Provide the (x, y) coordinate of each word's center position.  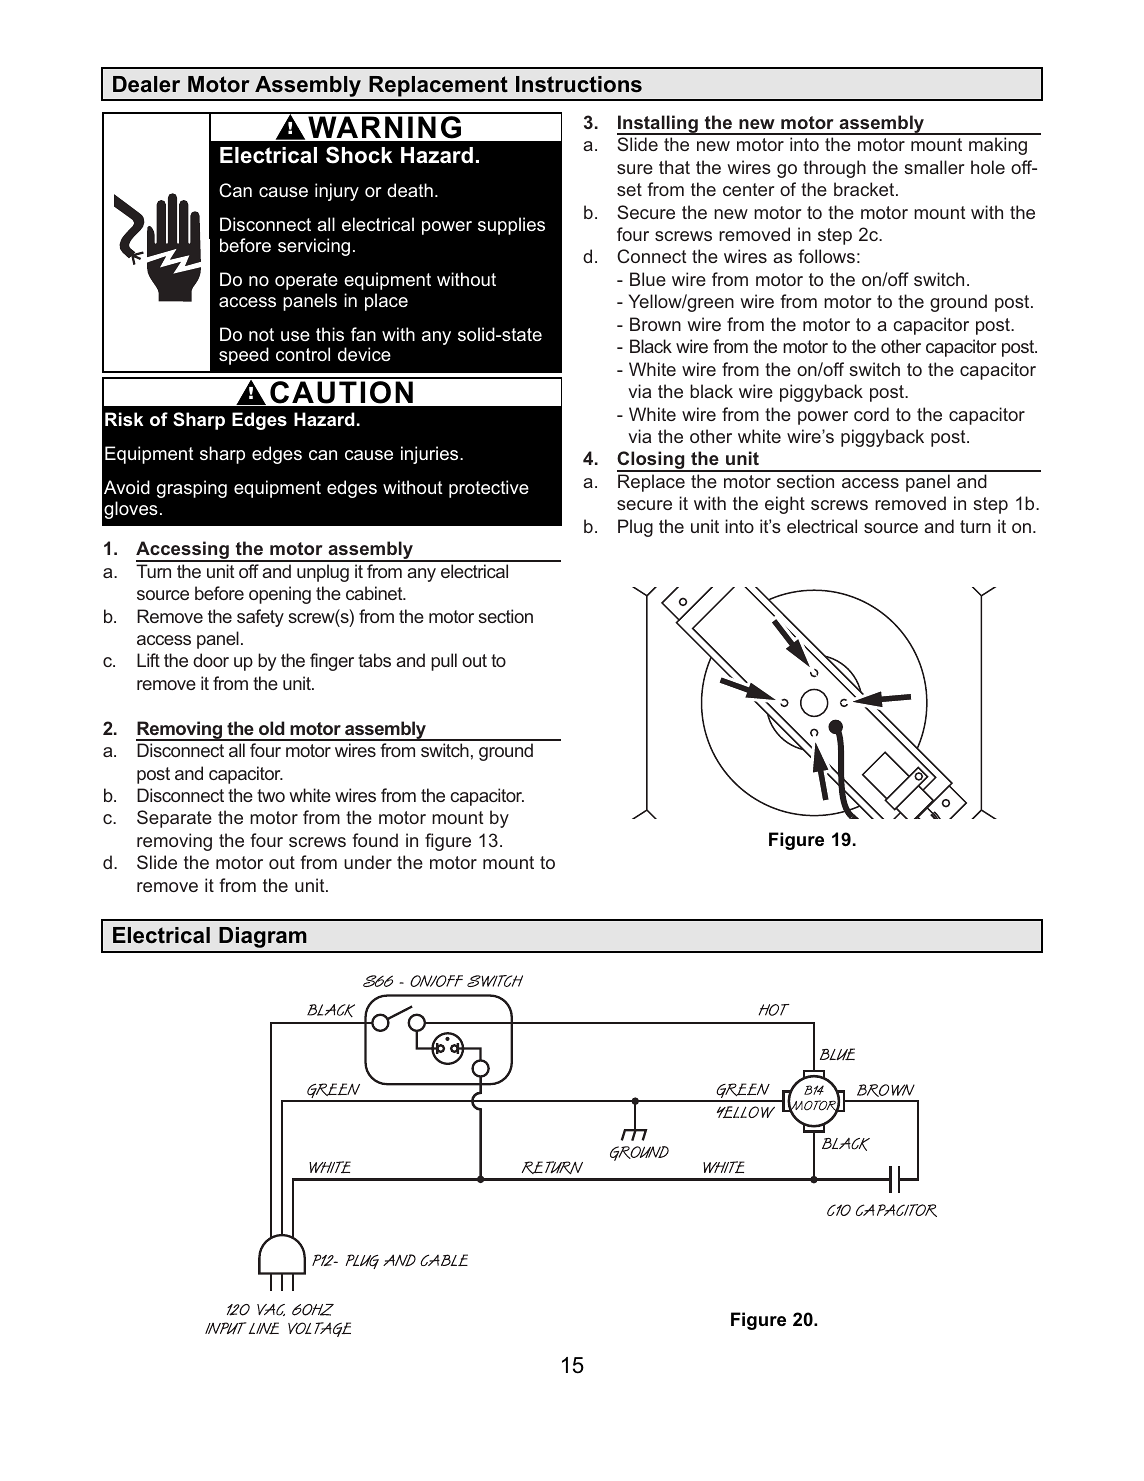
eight (785, 505)
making (998, 146)
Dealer (146, 84)
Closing (652, 461)
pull (444, 662)
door (211, 660)
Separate (174, 819)
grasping (192, 489)
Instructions (579, 84)
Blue (648, 279)
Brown (655, 324)
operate (306, 281)
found (375, 840)
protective (489, 489)
